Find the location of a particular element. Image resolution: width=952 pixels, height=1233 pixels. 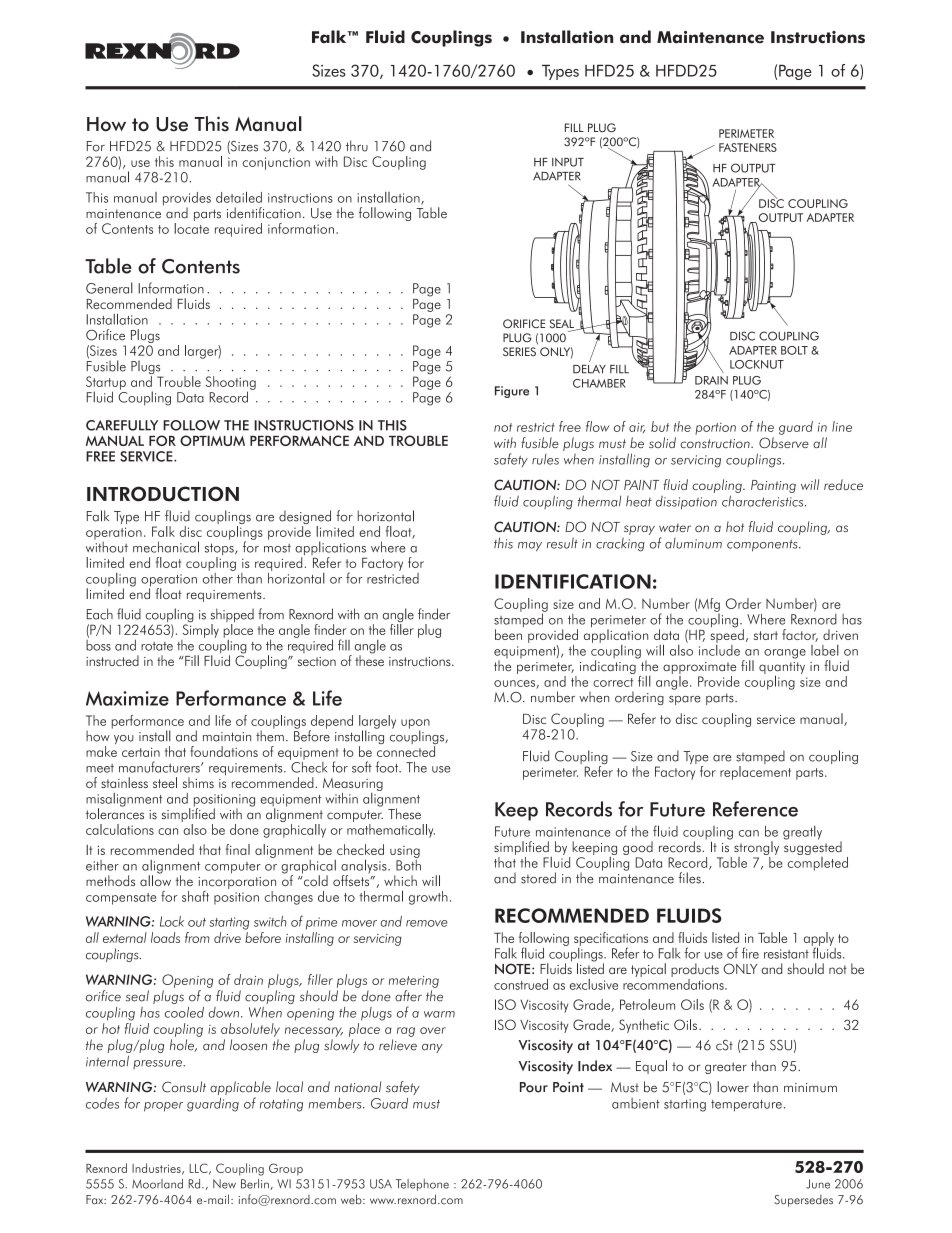

may is located at coordinates (530, 547).
